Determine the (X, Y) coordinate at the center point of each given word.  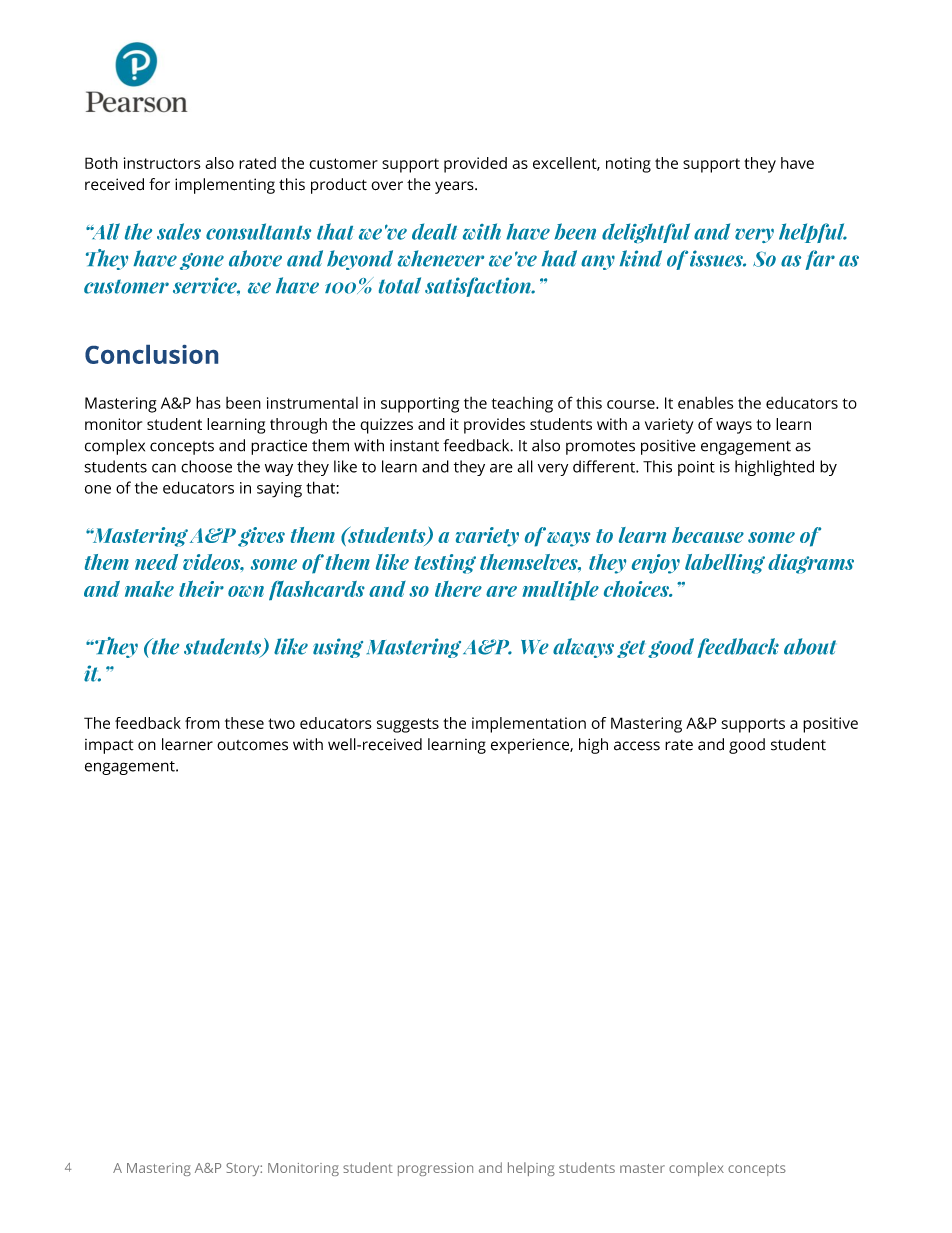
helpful (813, 233)
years (455, 187)
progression (435, 1169)
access (637, 746)
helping (531, 1169)
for (159, 184)
